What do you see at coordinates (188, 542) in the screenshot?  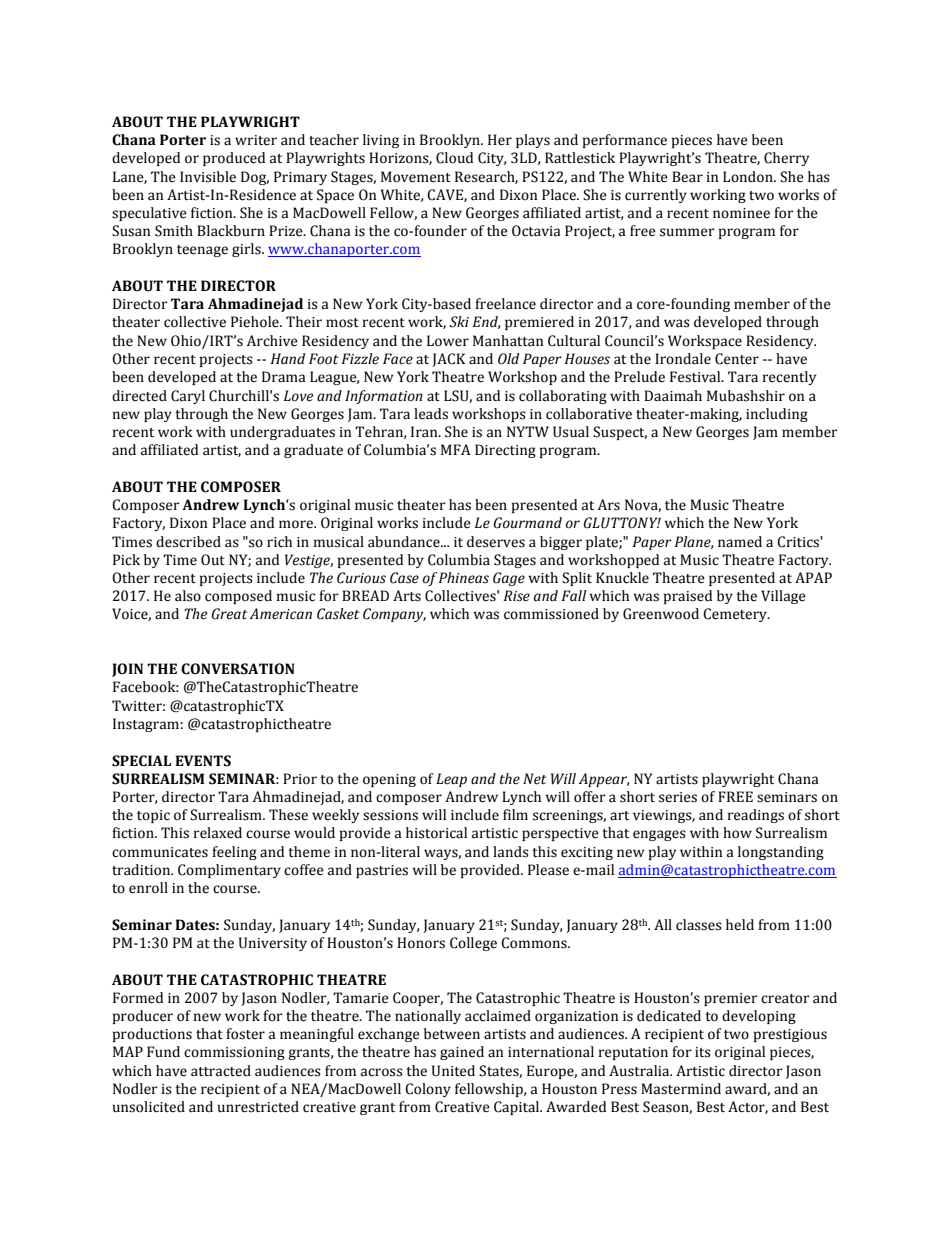 I see `described` at bounding box center [188, 542].
